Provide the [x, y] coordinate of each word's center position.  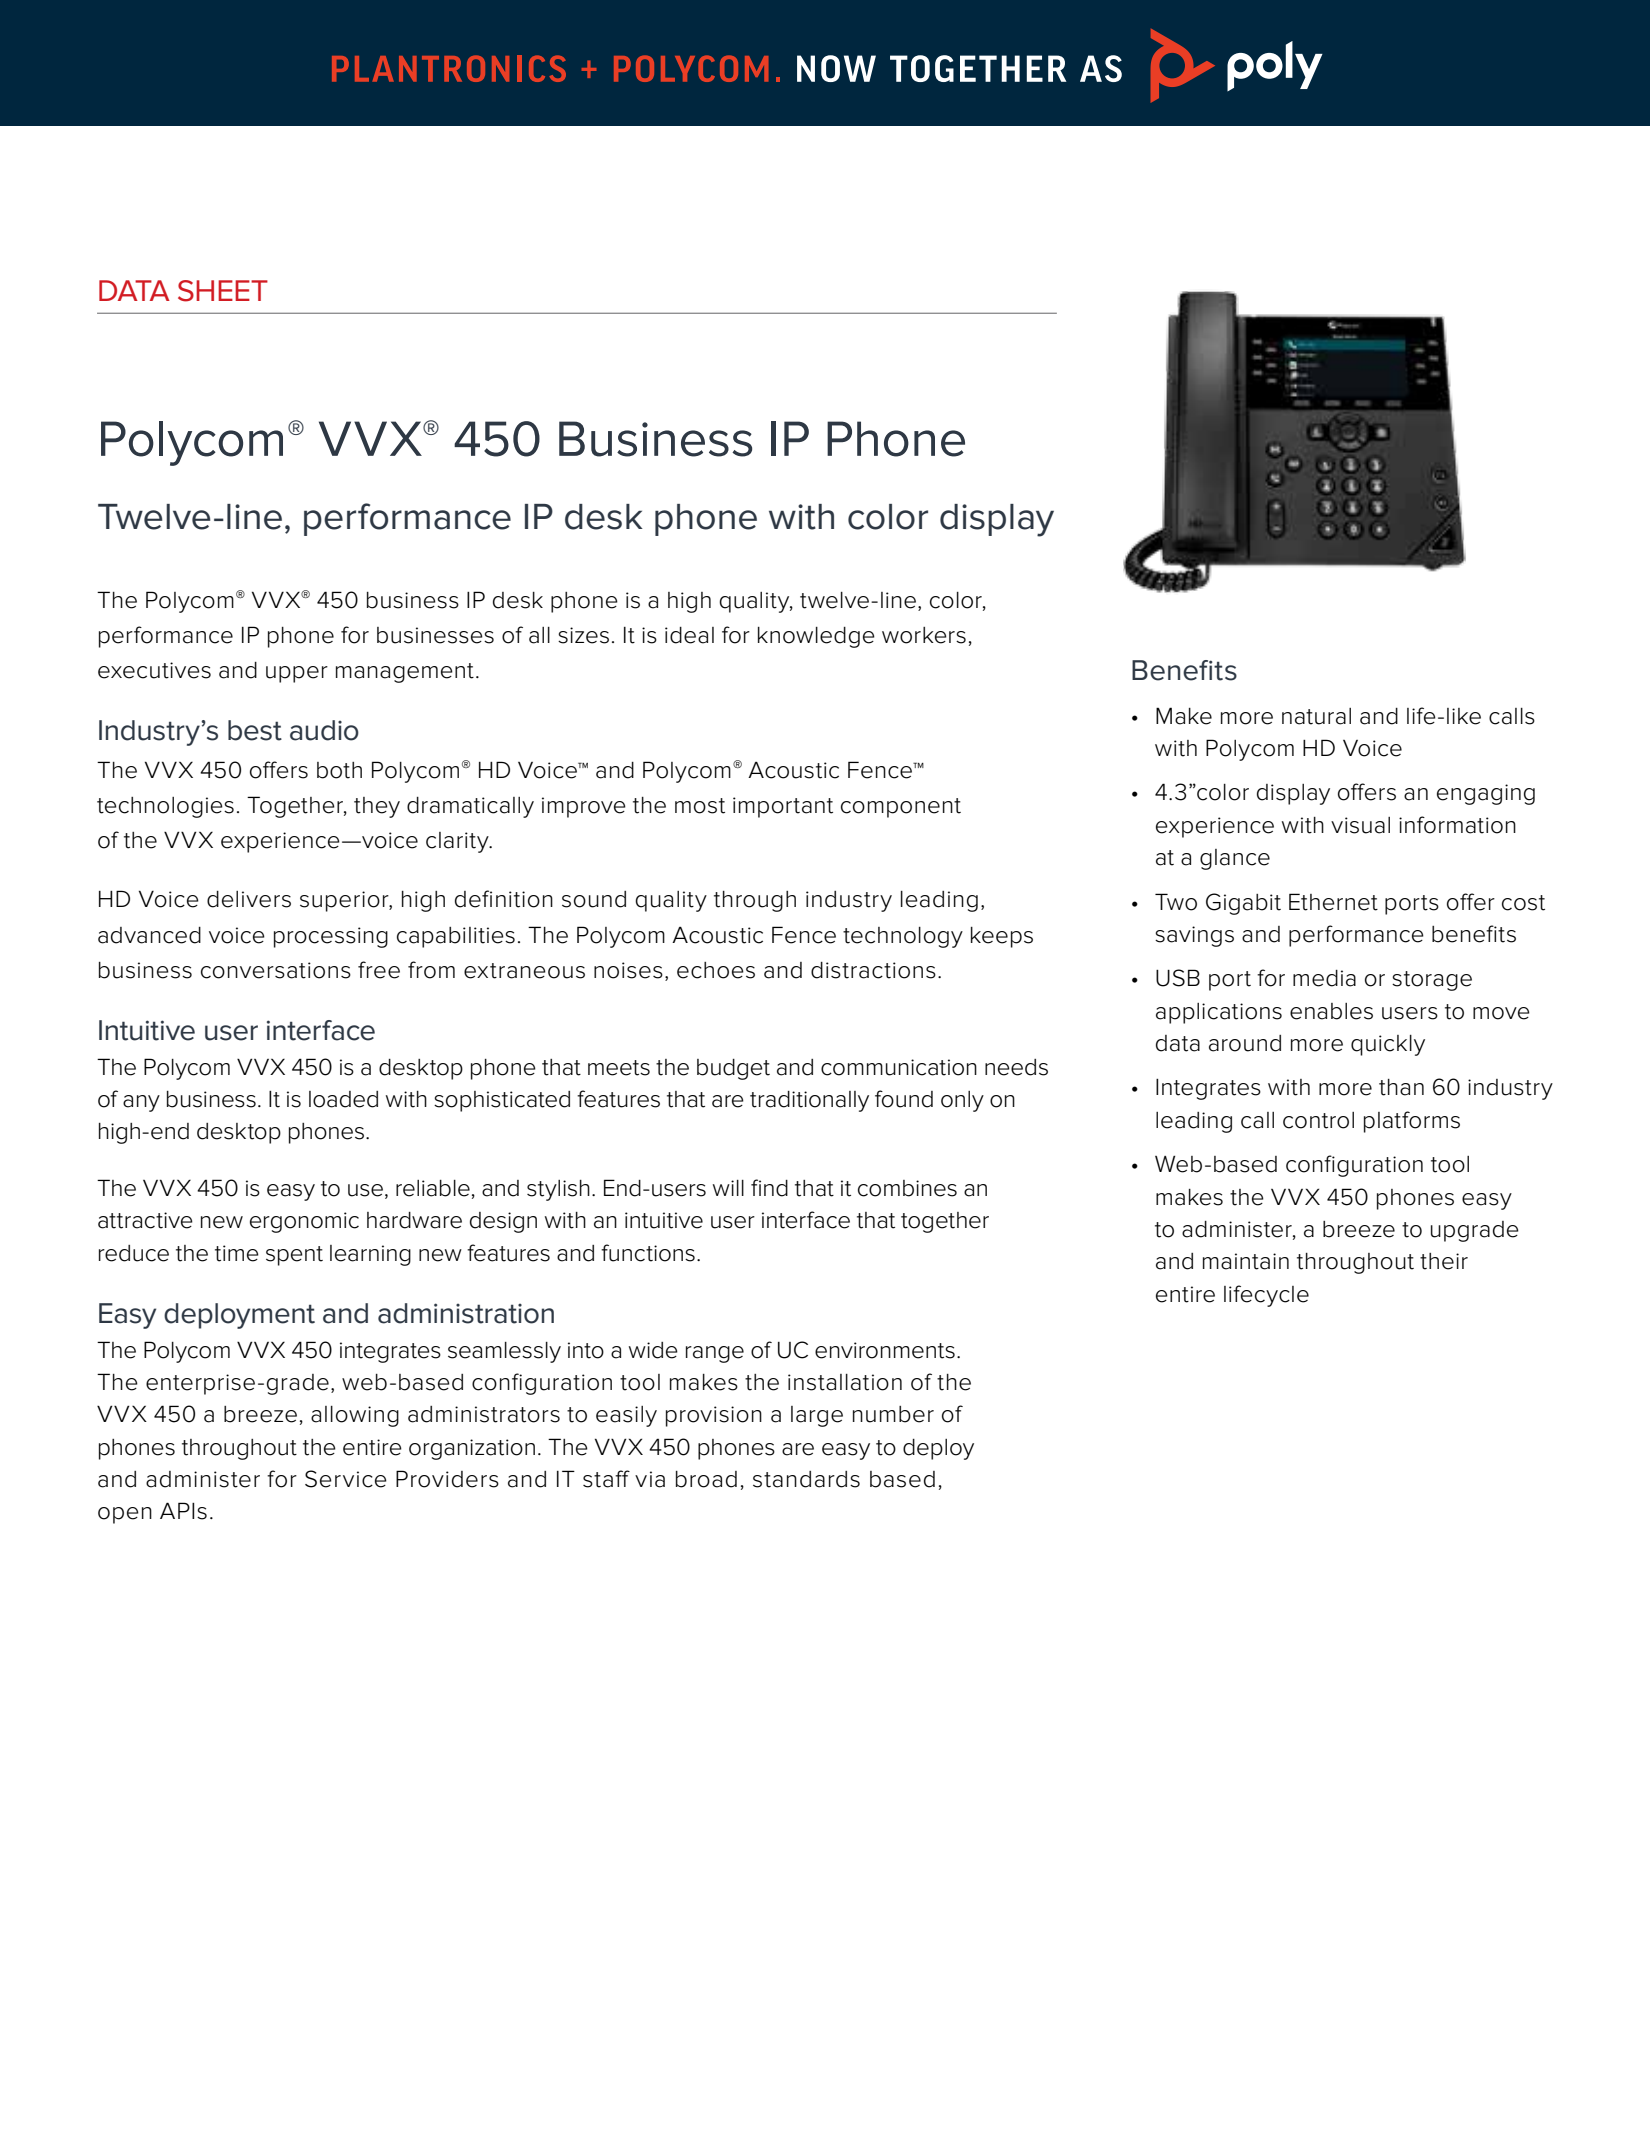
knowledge [816, 637]
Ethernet [1333, 902]
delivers [249, 899]
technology [903, 937]
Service [346, 1479]
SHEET [223, 291]
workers [924, 635]
